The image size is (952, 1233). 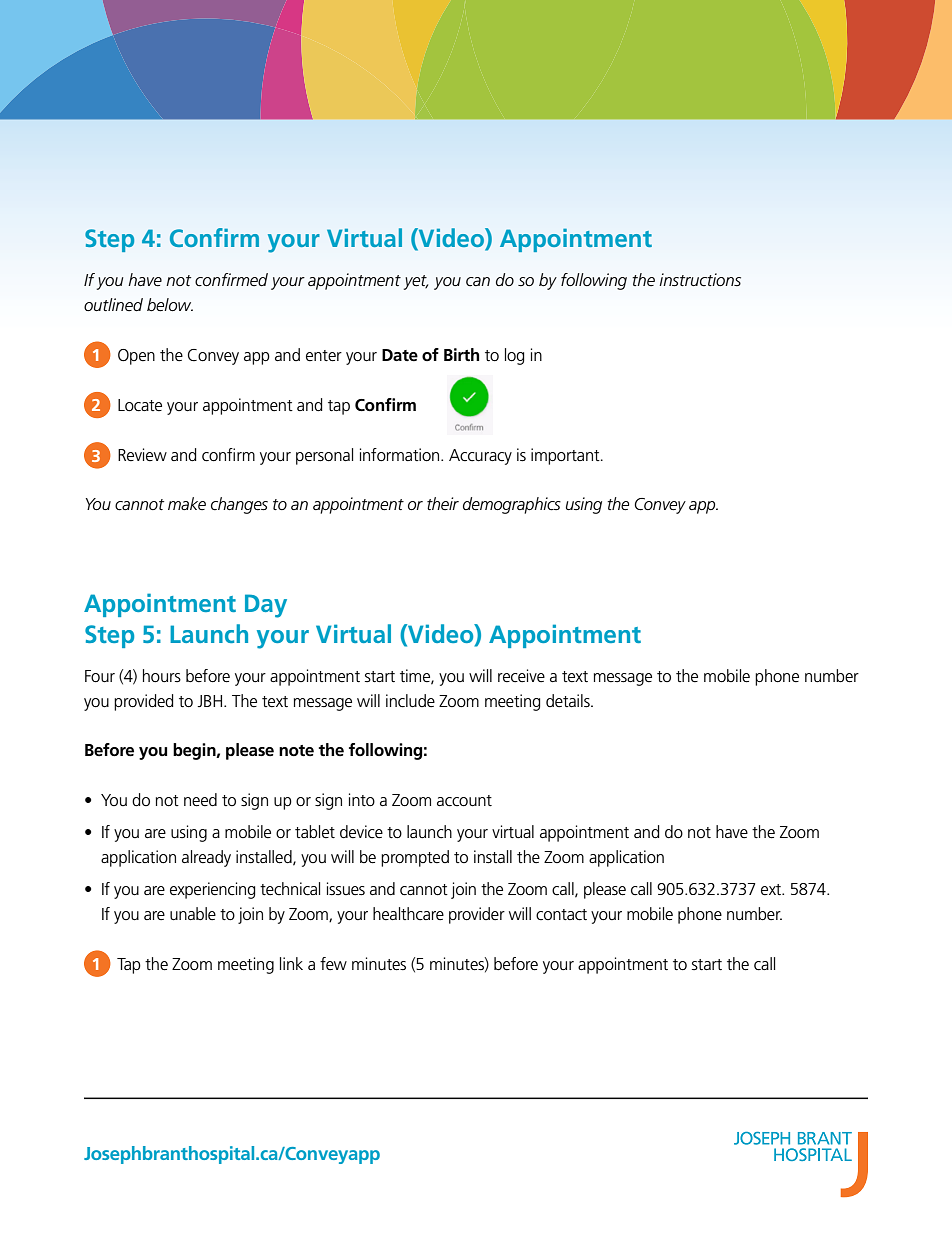 What do you see at coordinates (561, 915) in the screenshot?
I see `contact` at bounding box center [561, 915].
